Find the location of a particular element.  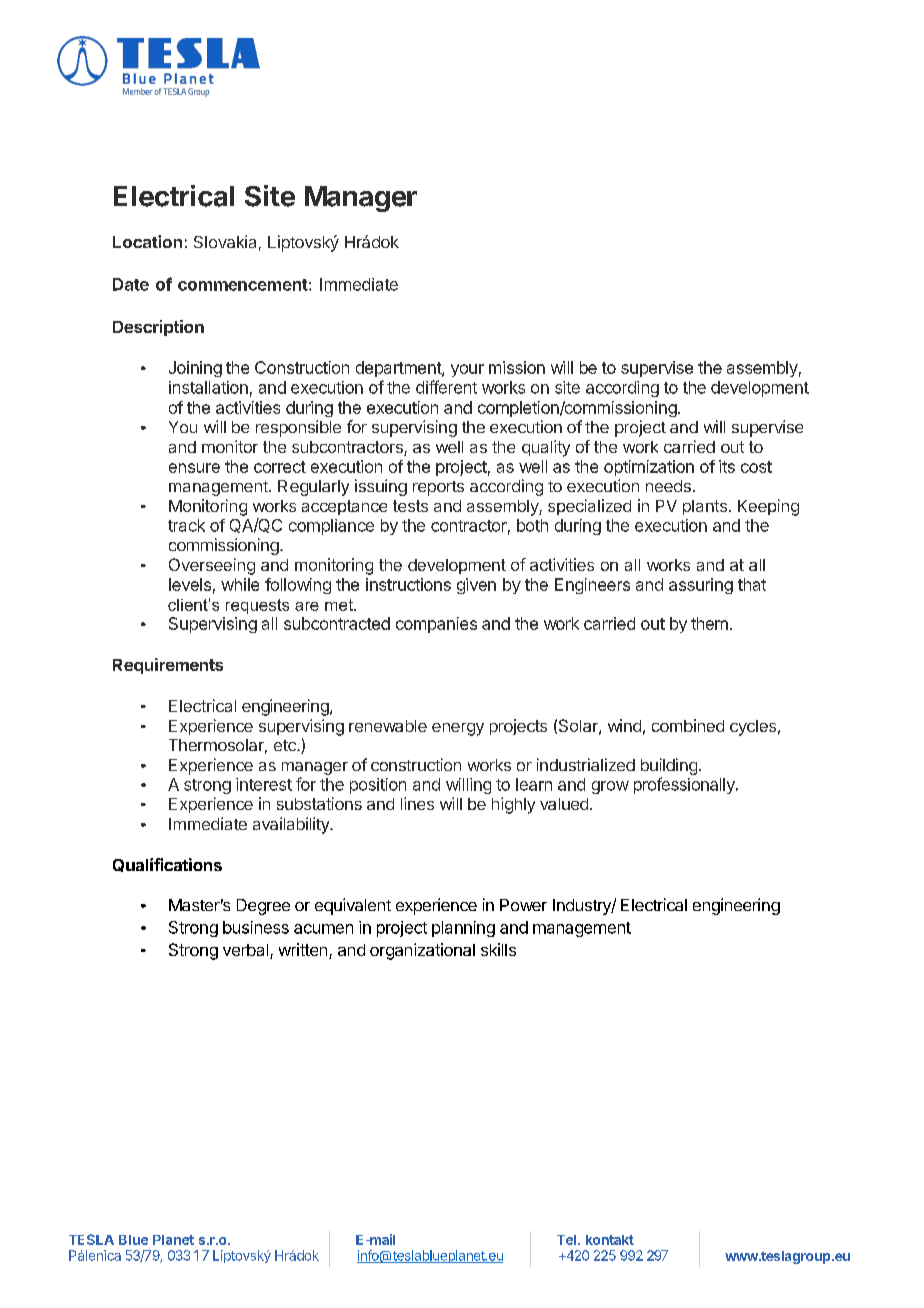

track is located at coordinates (186, 525).
